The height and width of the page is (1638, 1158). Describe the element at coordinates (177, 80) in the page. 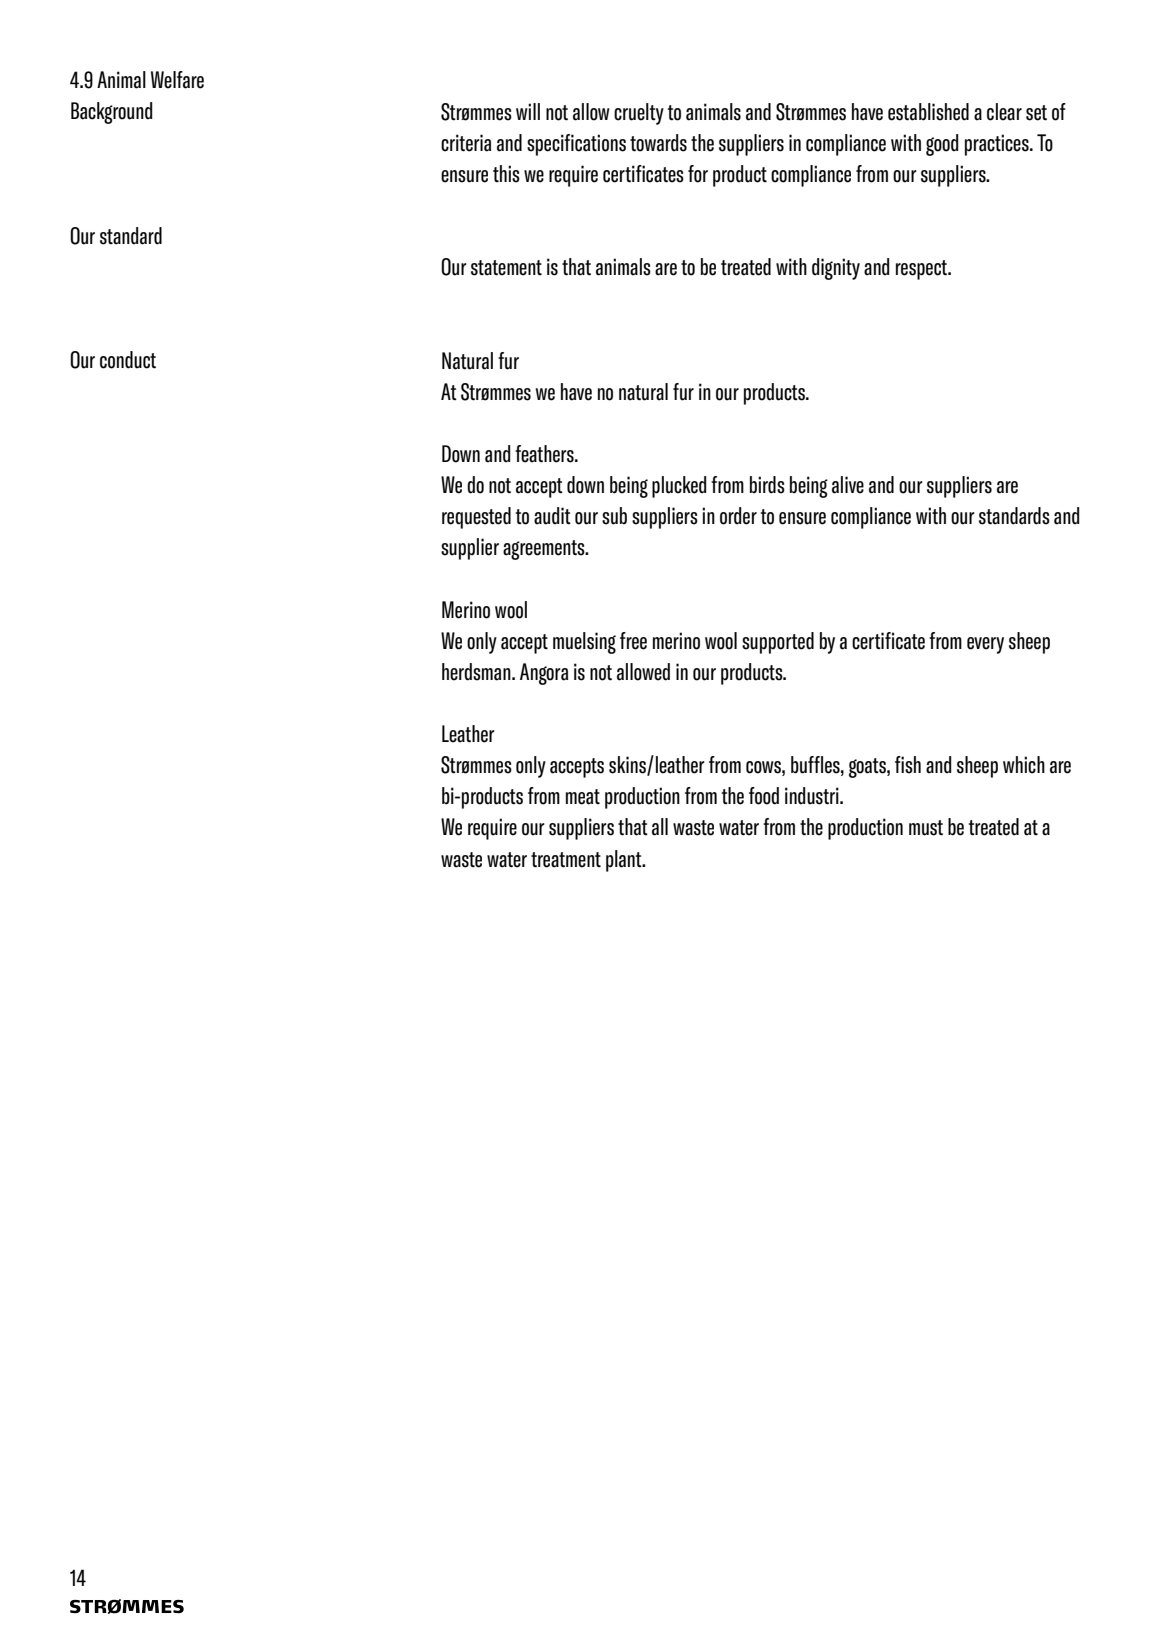

I see `Welfare` at that location.
